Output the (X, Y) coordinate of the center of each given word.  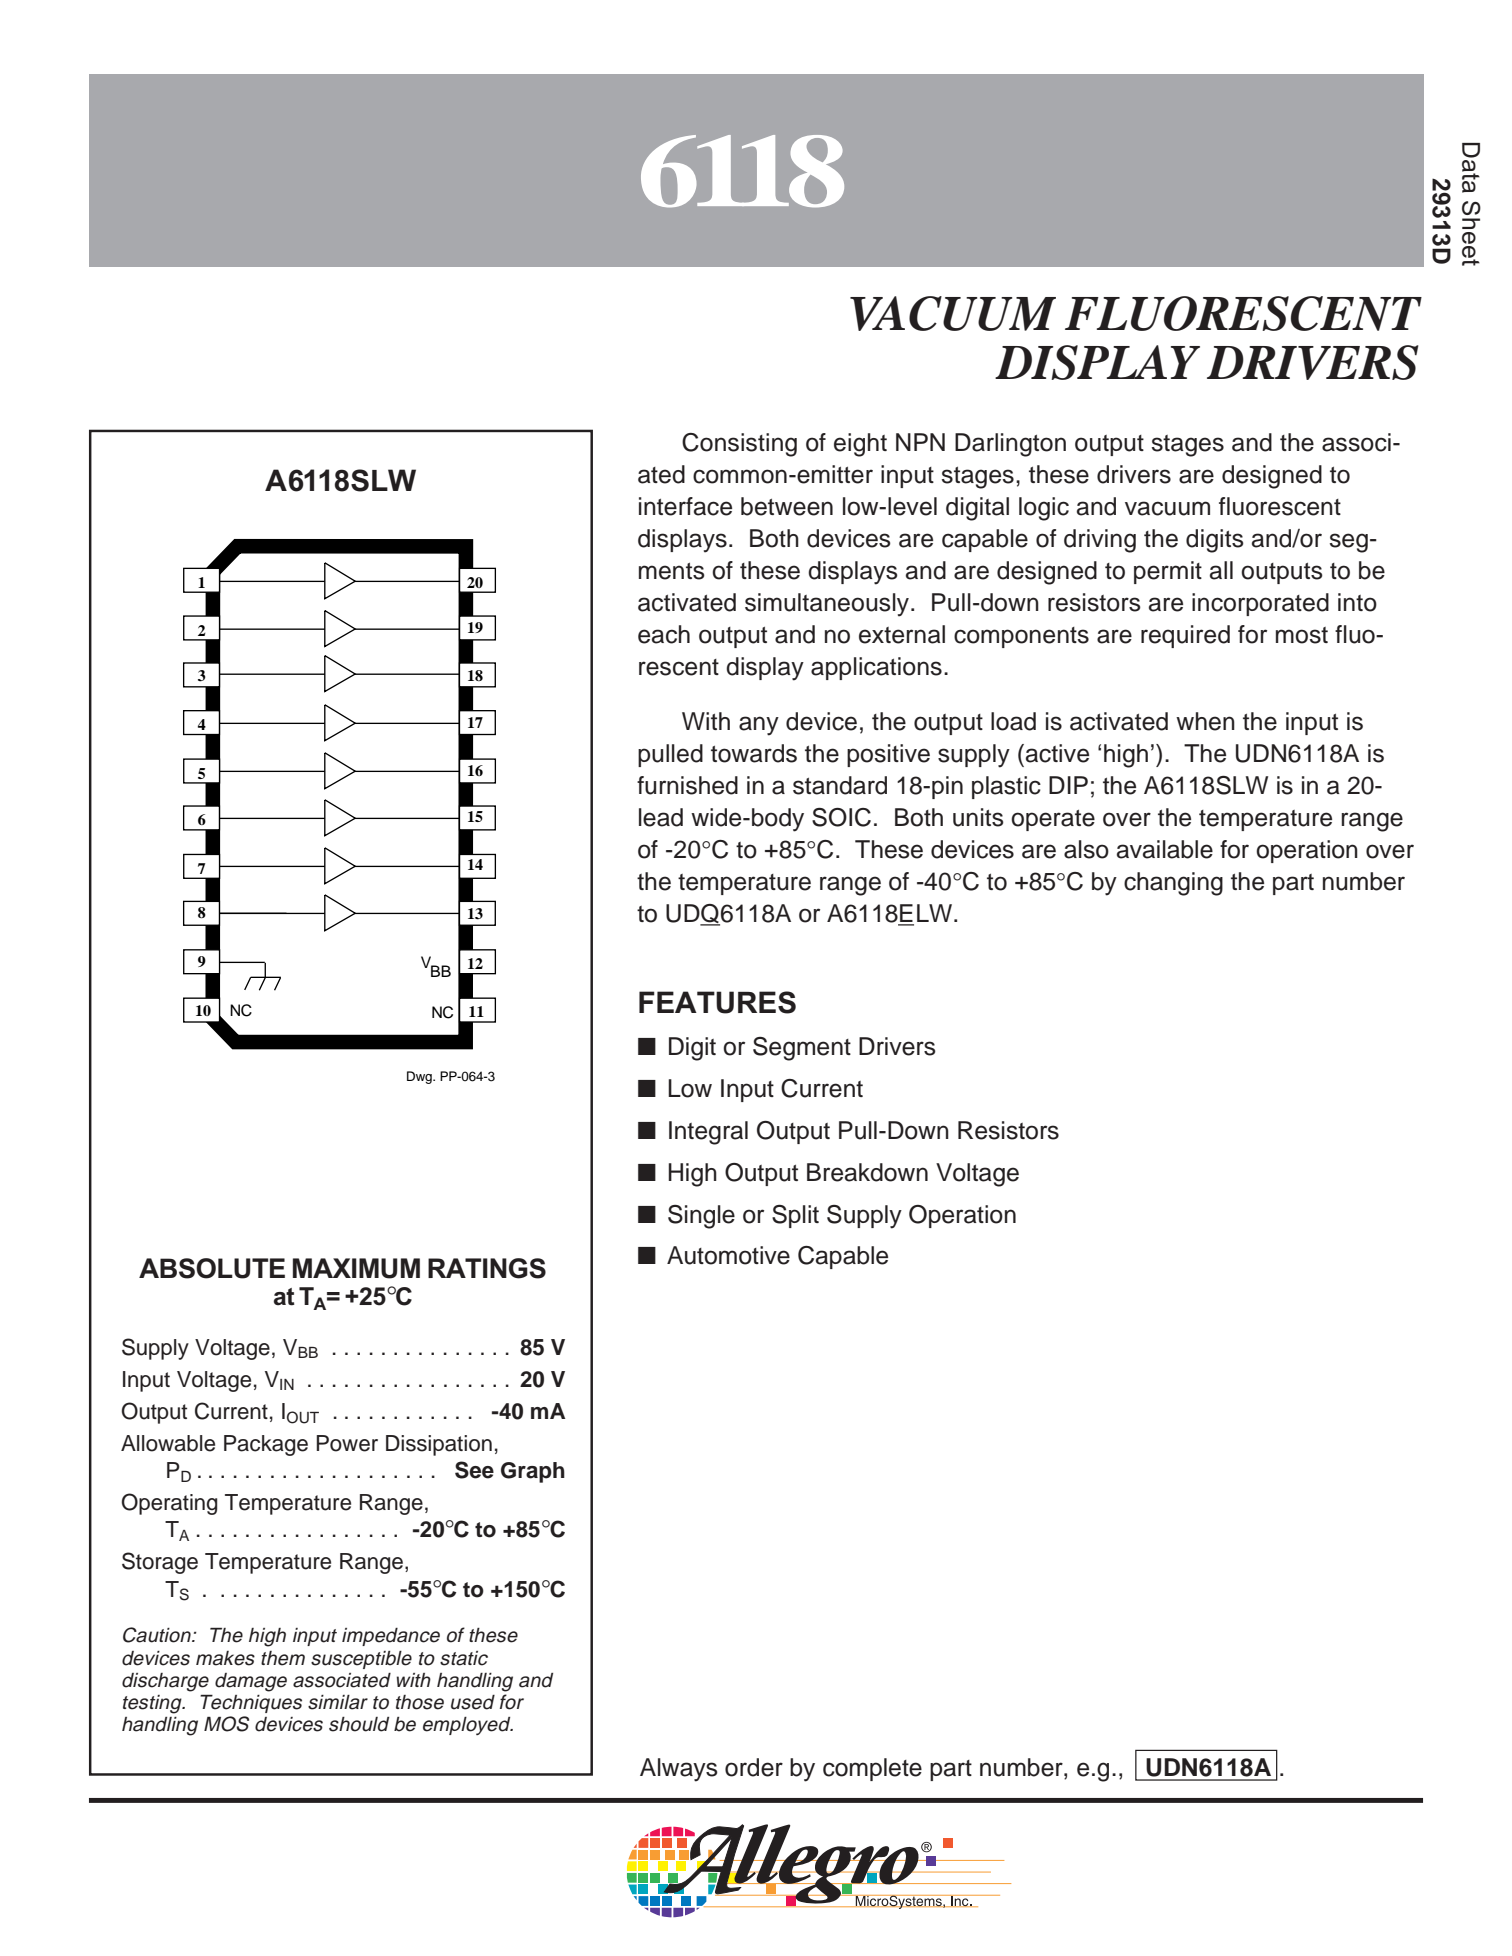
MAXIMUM (356, 1268)
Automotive (728, 1255)
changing (1173, 884)
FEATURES (717, 1002)
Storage (160, 1563)
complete (872, 1769)
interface (685, 506)
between (787, 506)
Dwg (420, 1077)
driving (1100, 541)
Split (795, 1216)
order (754, 1767)
